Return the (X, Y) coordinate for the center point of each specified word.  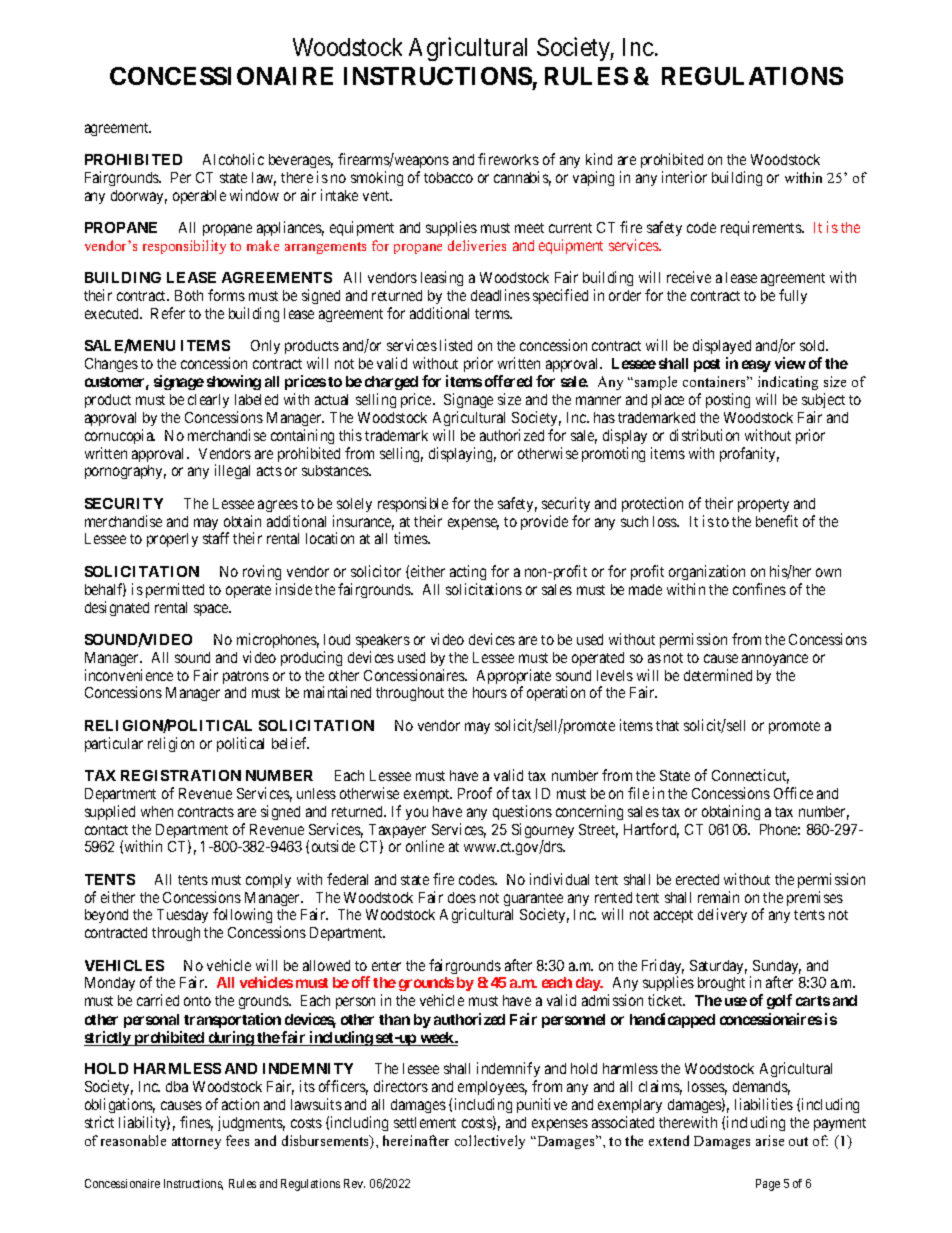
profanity (749, 454)
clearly (208, 401)
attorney (196, 1143)
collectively (490, 1142)
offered (508, 381)
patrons (246, 677)
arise (770, 1140)
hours (490, 692)
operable (199, 197)
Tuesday (182, 916)
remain (718, 897)
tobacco (448, 177)
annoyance (775, 660)
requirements (762, 228)
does (462, 897)
